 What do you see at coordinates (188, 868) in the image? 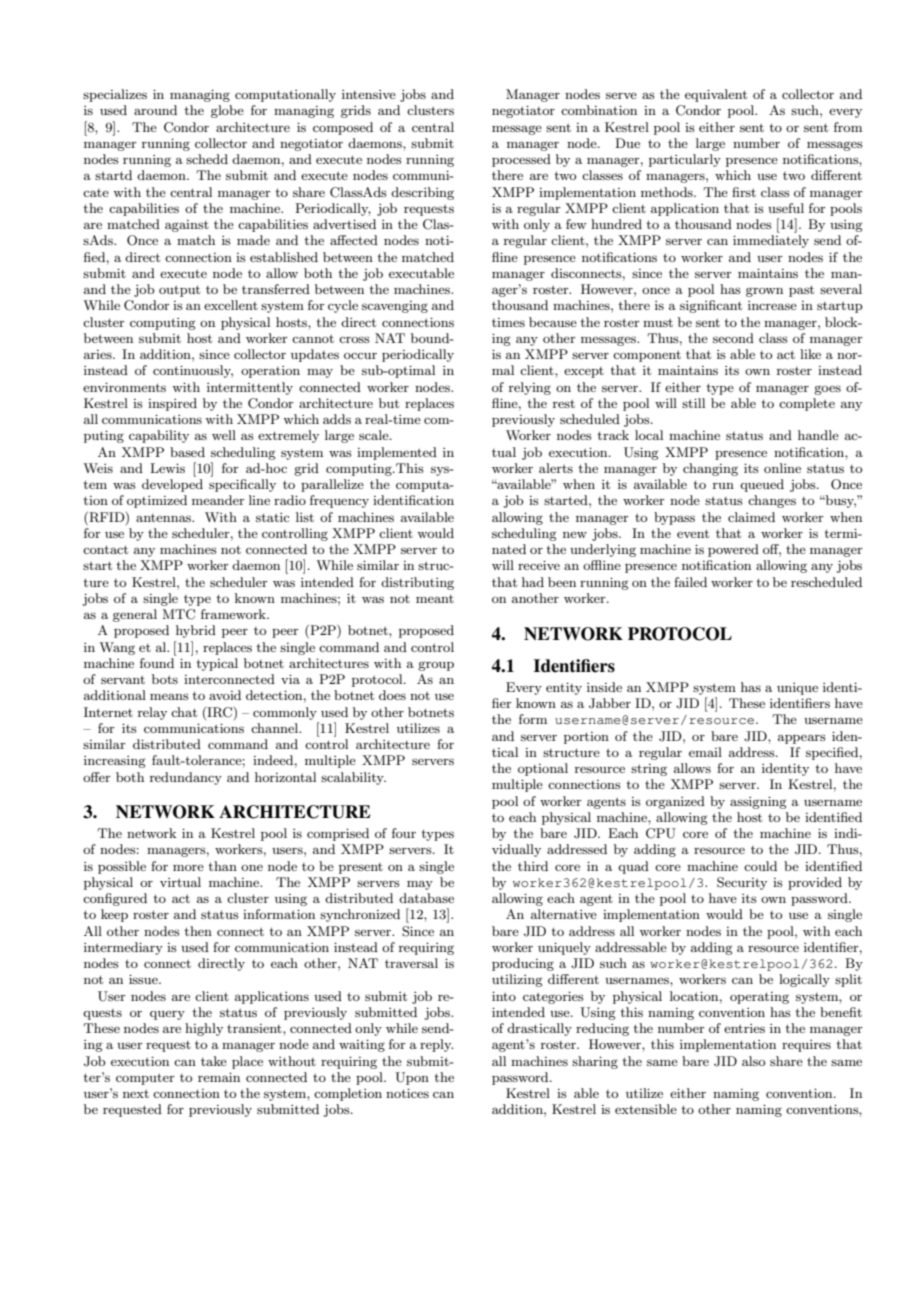
I see `more` at bounding box center [188, 868].
